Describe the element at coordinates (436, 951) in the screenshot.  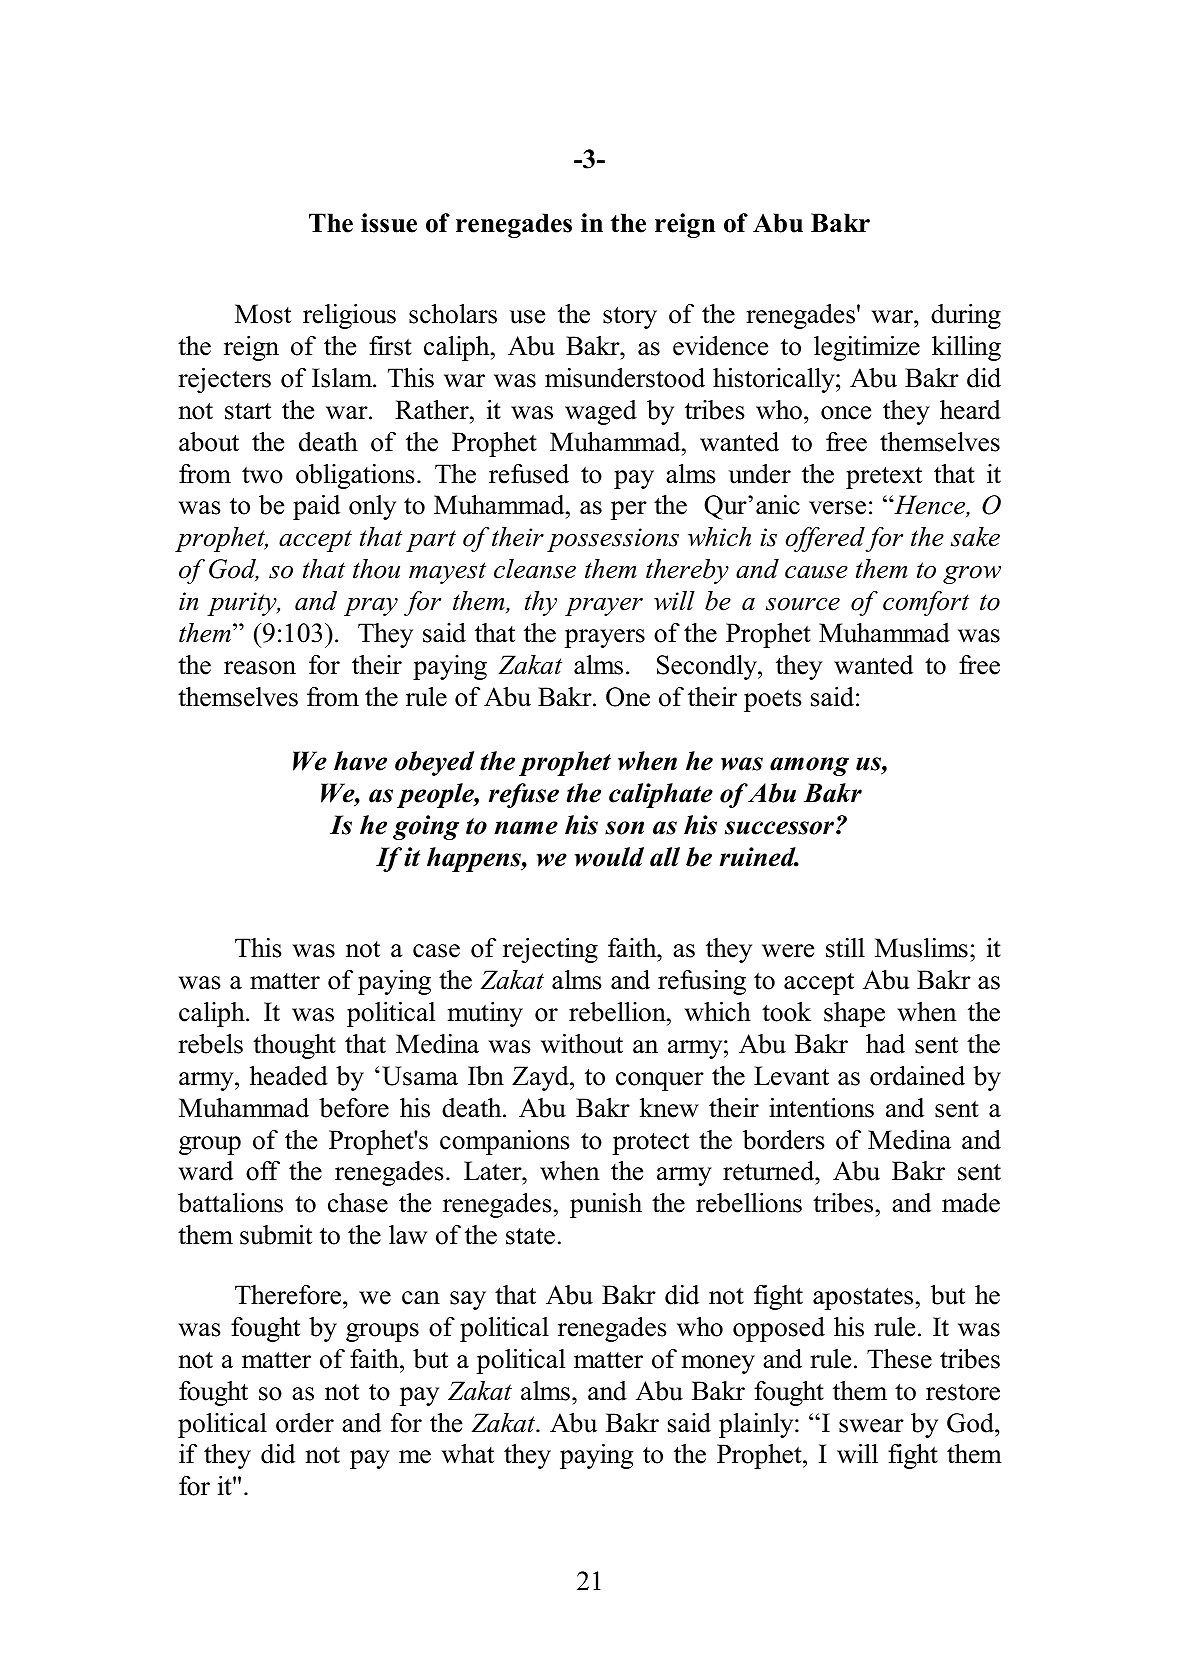
I see `case` at that location.
